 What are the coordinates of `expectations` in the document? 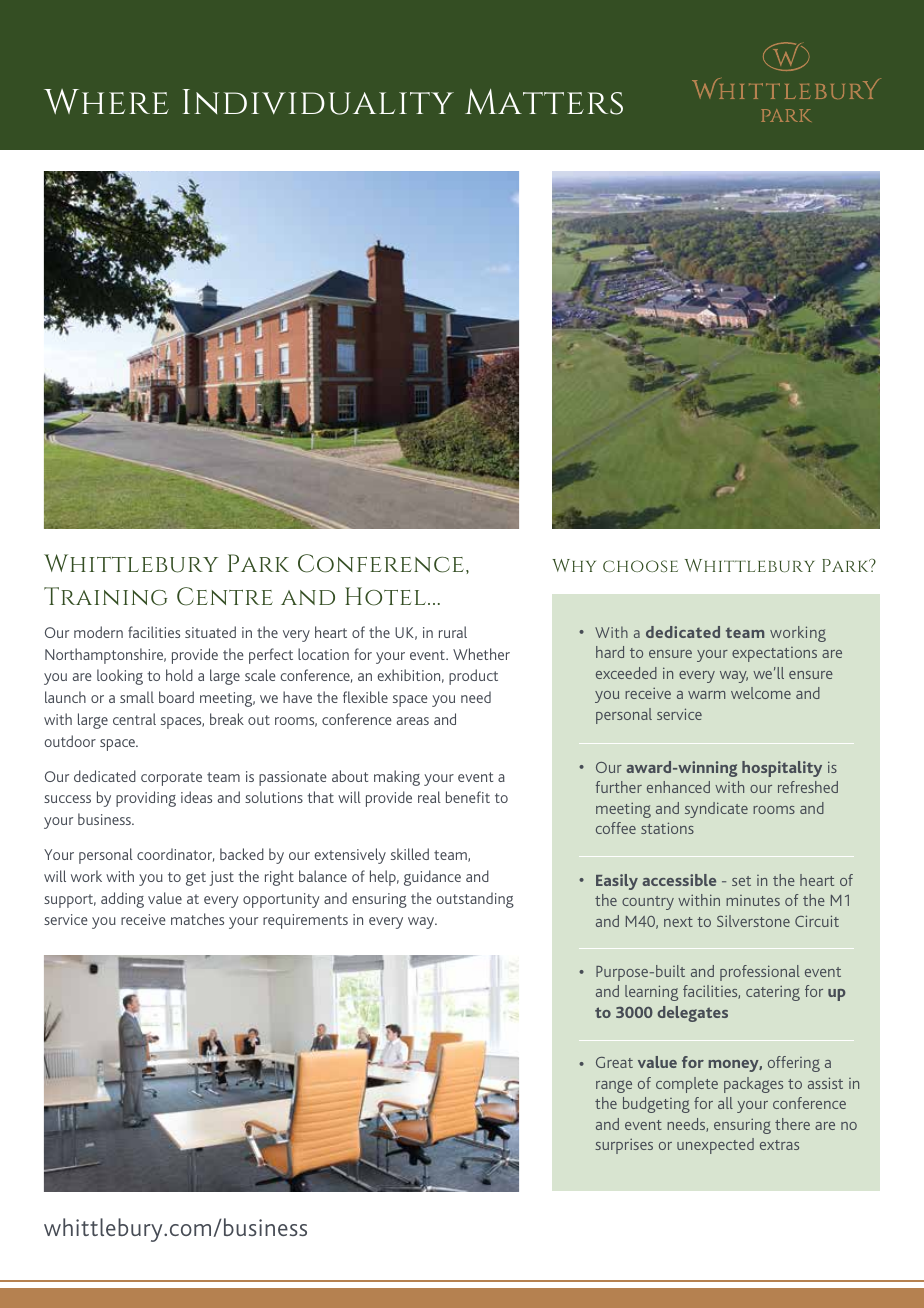 It's located at (774, 654).
